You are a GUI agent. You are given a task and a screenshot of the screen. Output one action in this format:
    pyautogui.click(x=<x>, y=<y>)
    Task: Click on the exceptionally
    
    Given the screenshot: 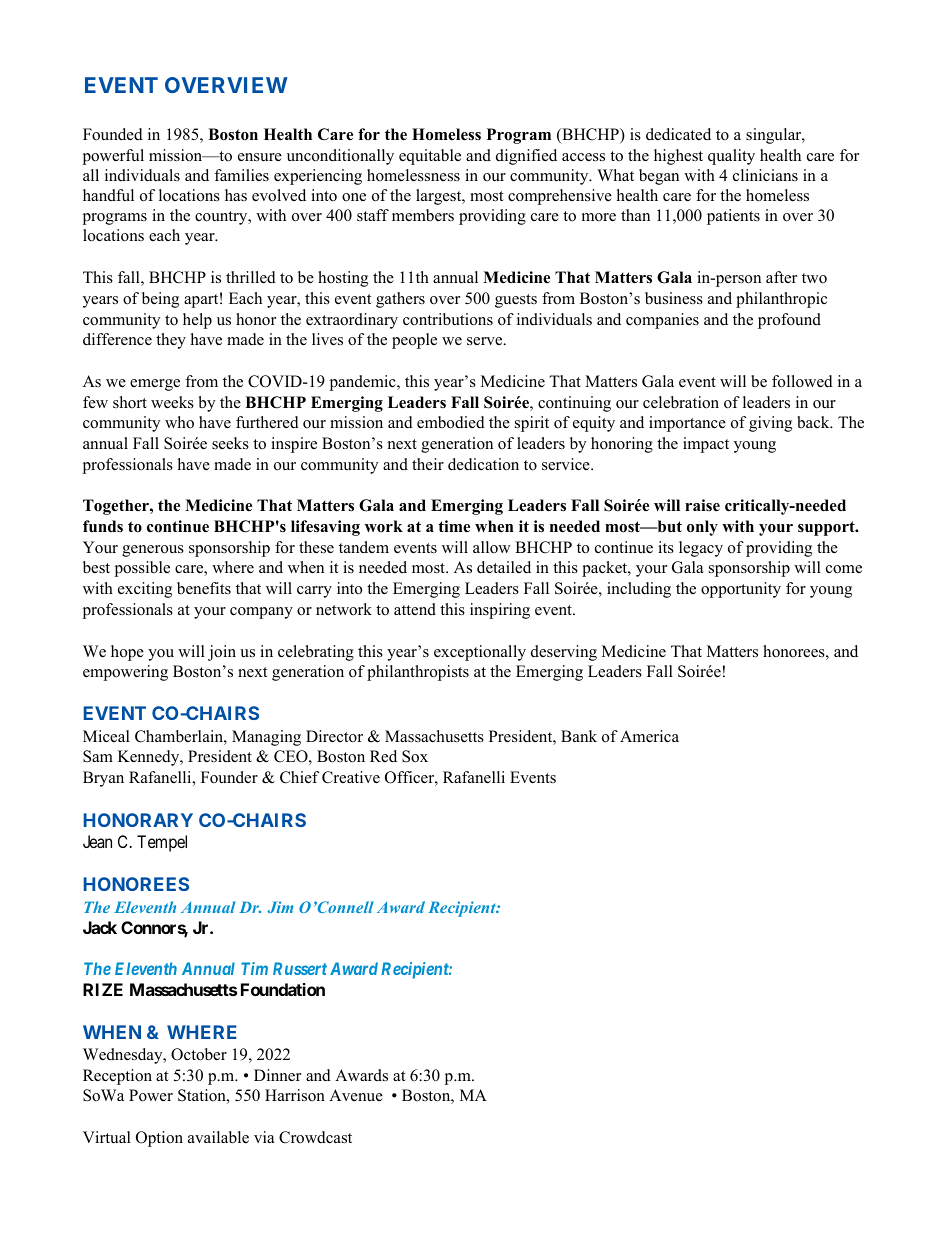 What is the action you would take?
    pyautogui.click(x=480, y=653)
